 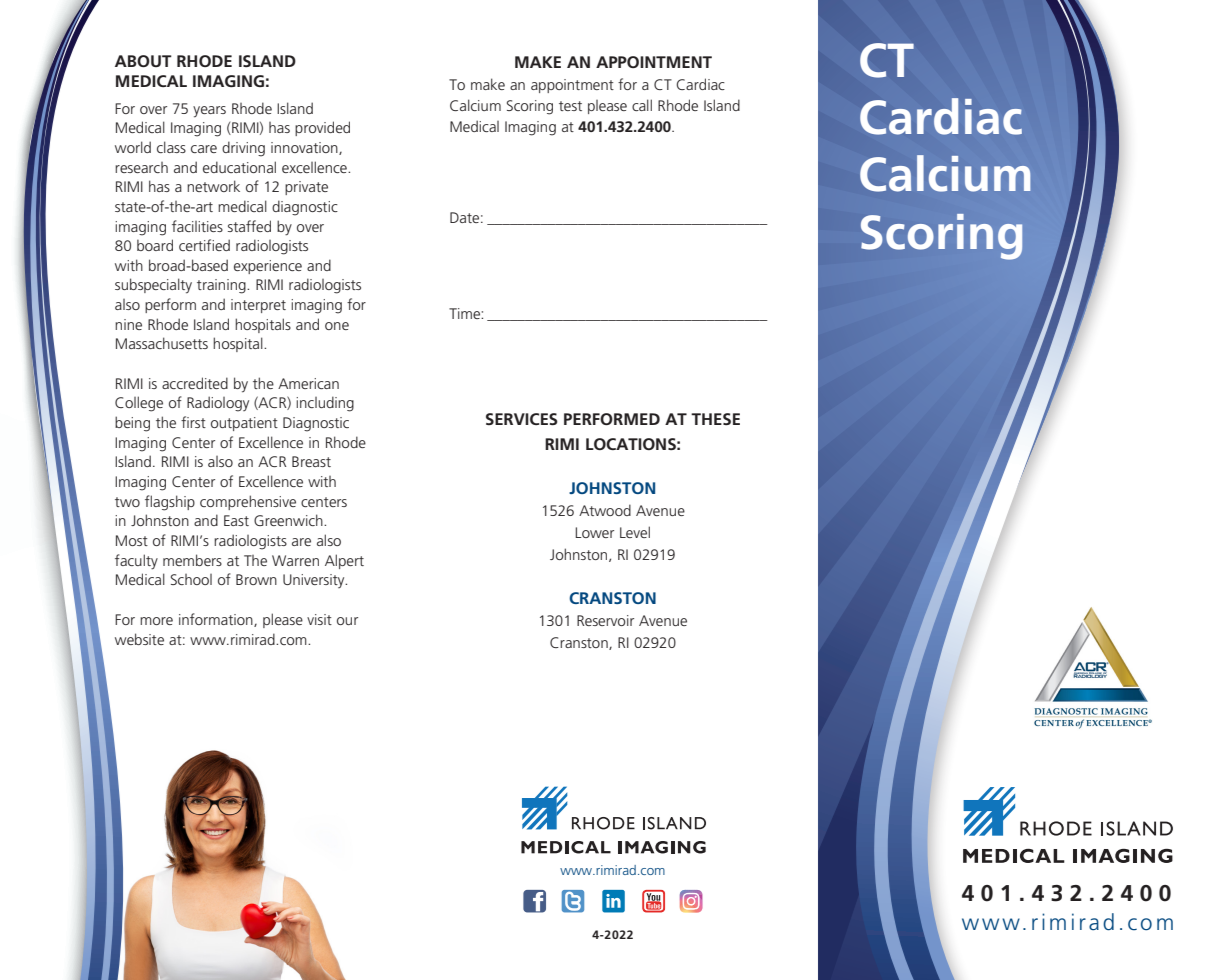 I want to click on first, so click(x=193, y=422).
